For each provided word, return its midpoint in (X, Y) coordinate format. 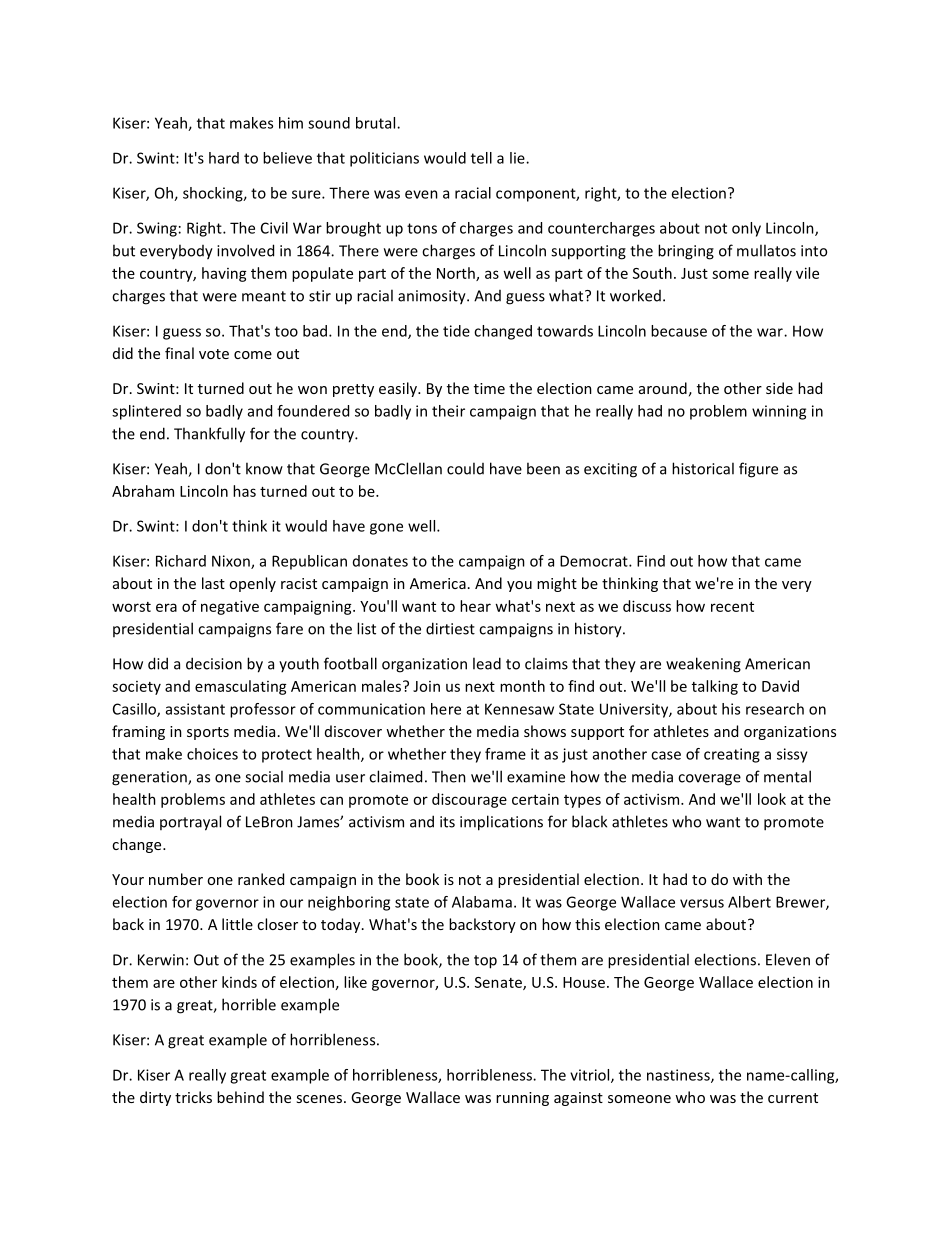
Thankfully (209, 435)
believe (287, 158)
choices (212, 754)
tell (481, 158)
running (522, 1099)
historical (703, 468)
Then (449, 776)
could (465, 468)
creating (732, 755)
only (746, 229)
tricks (193, 1097)
